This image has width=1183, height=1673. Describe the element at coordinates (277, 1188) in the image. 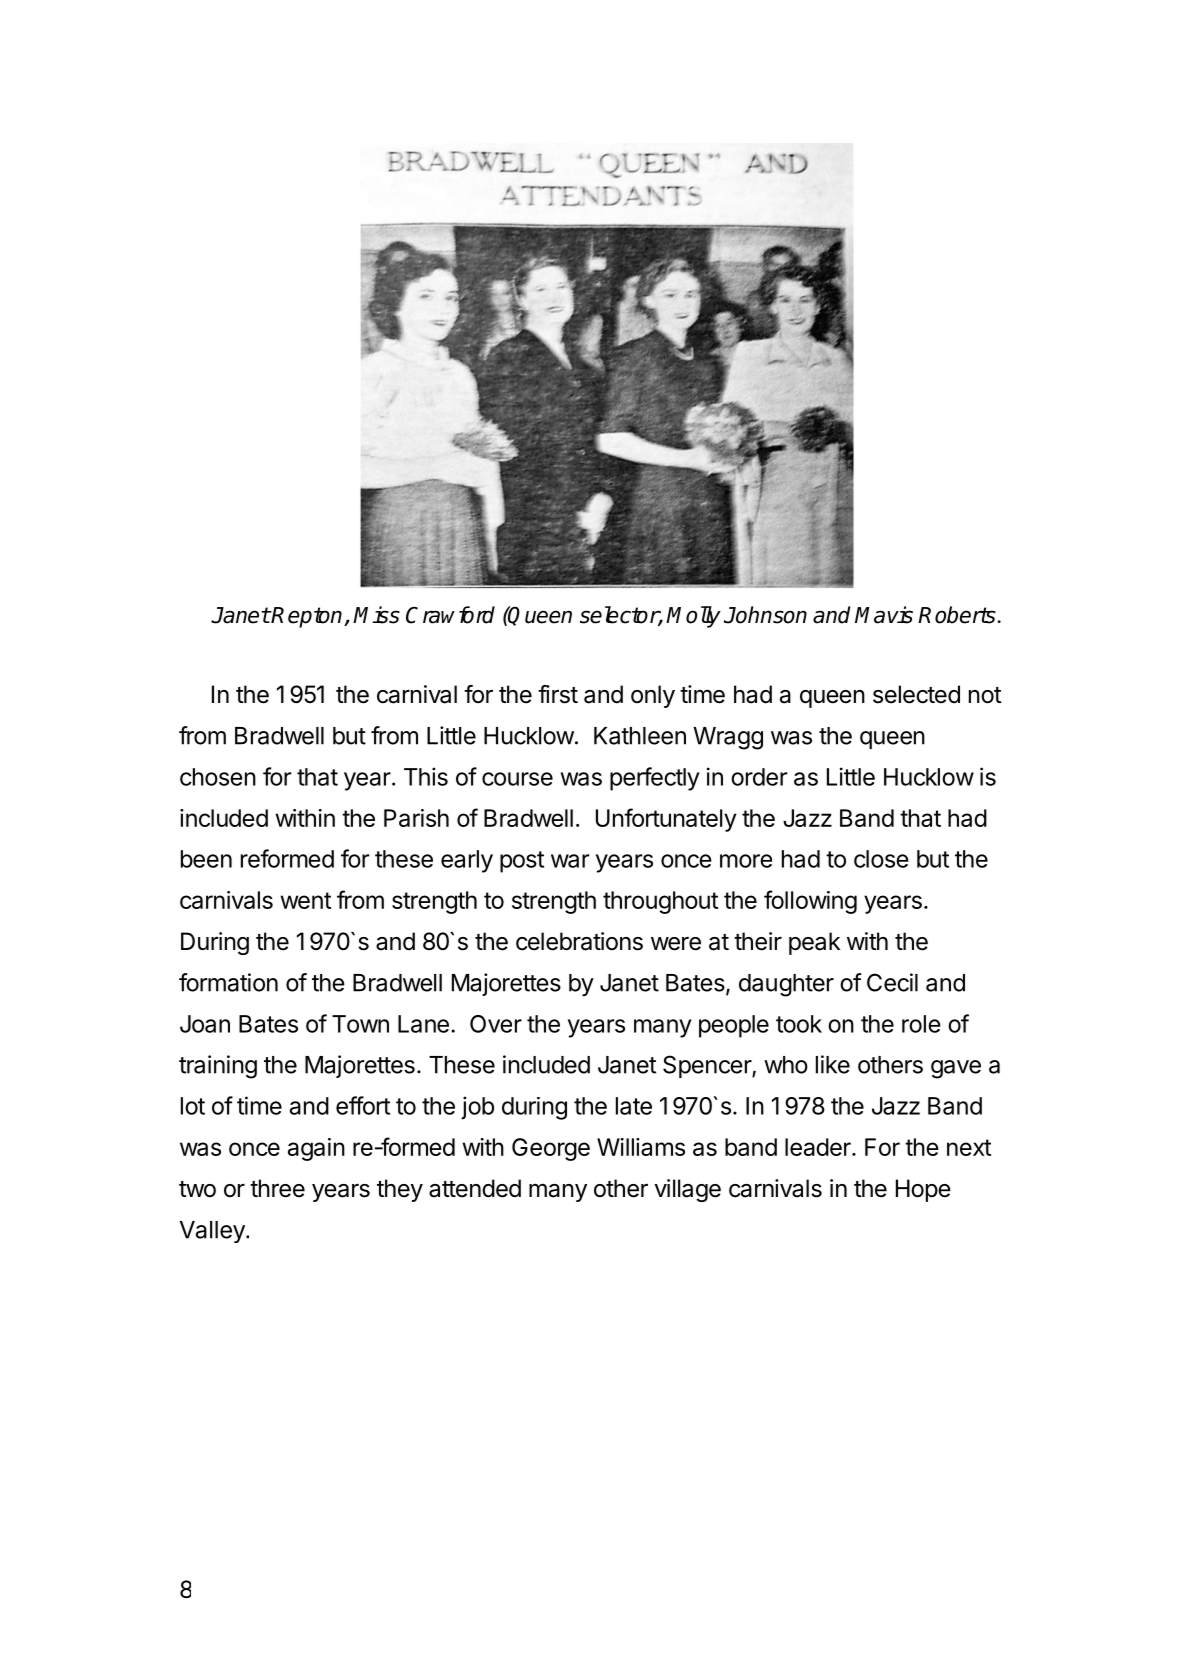

I see `three` at that location.
